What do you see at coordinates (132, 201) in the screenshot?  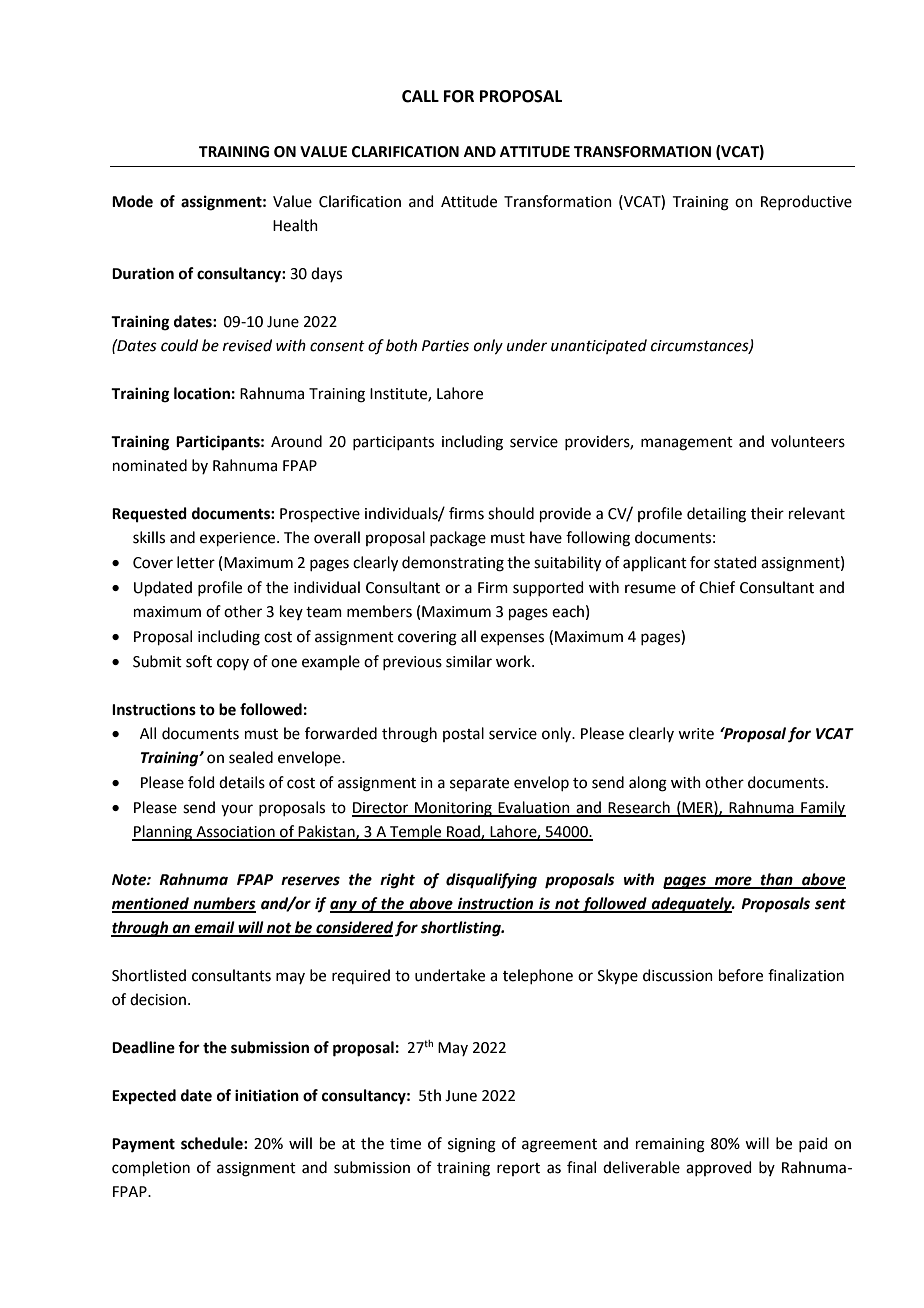 I see `Mode` at bounding box center [132, 201].
